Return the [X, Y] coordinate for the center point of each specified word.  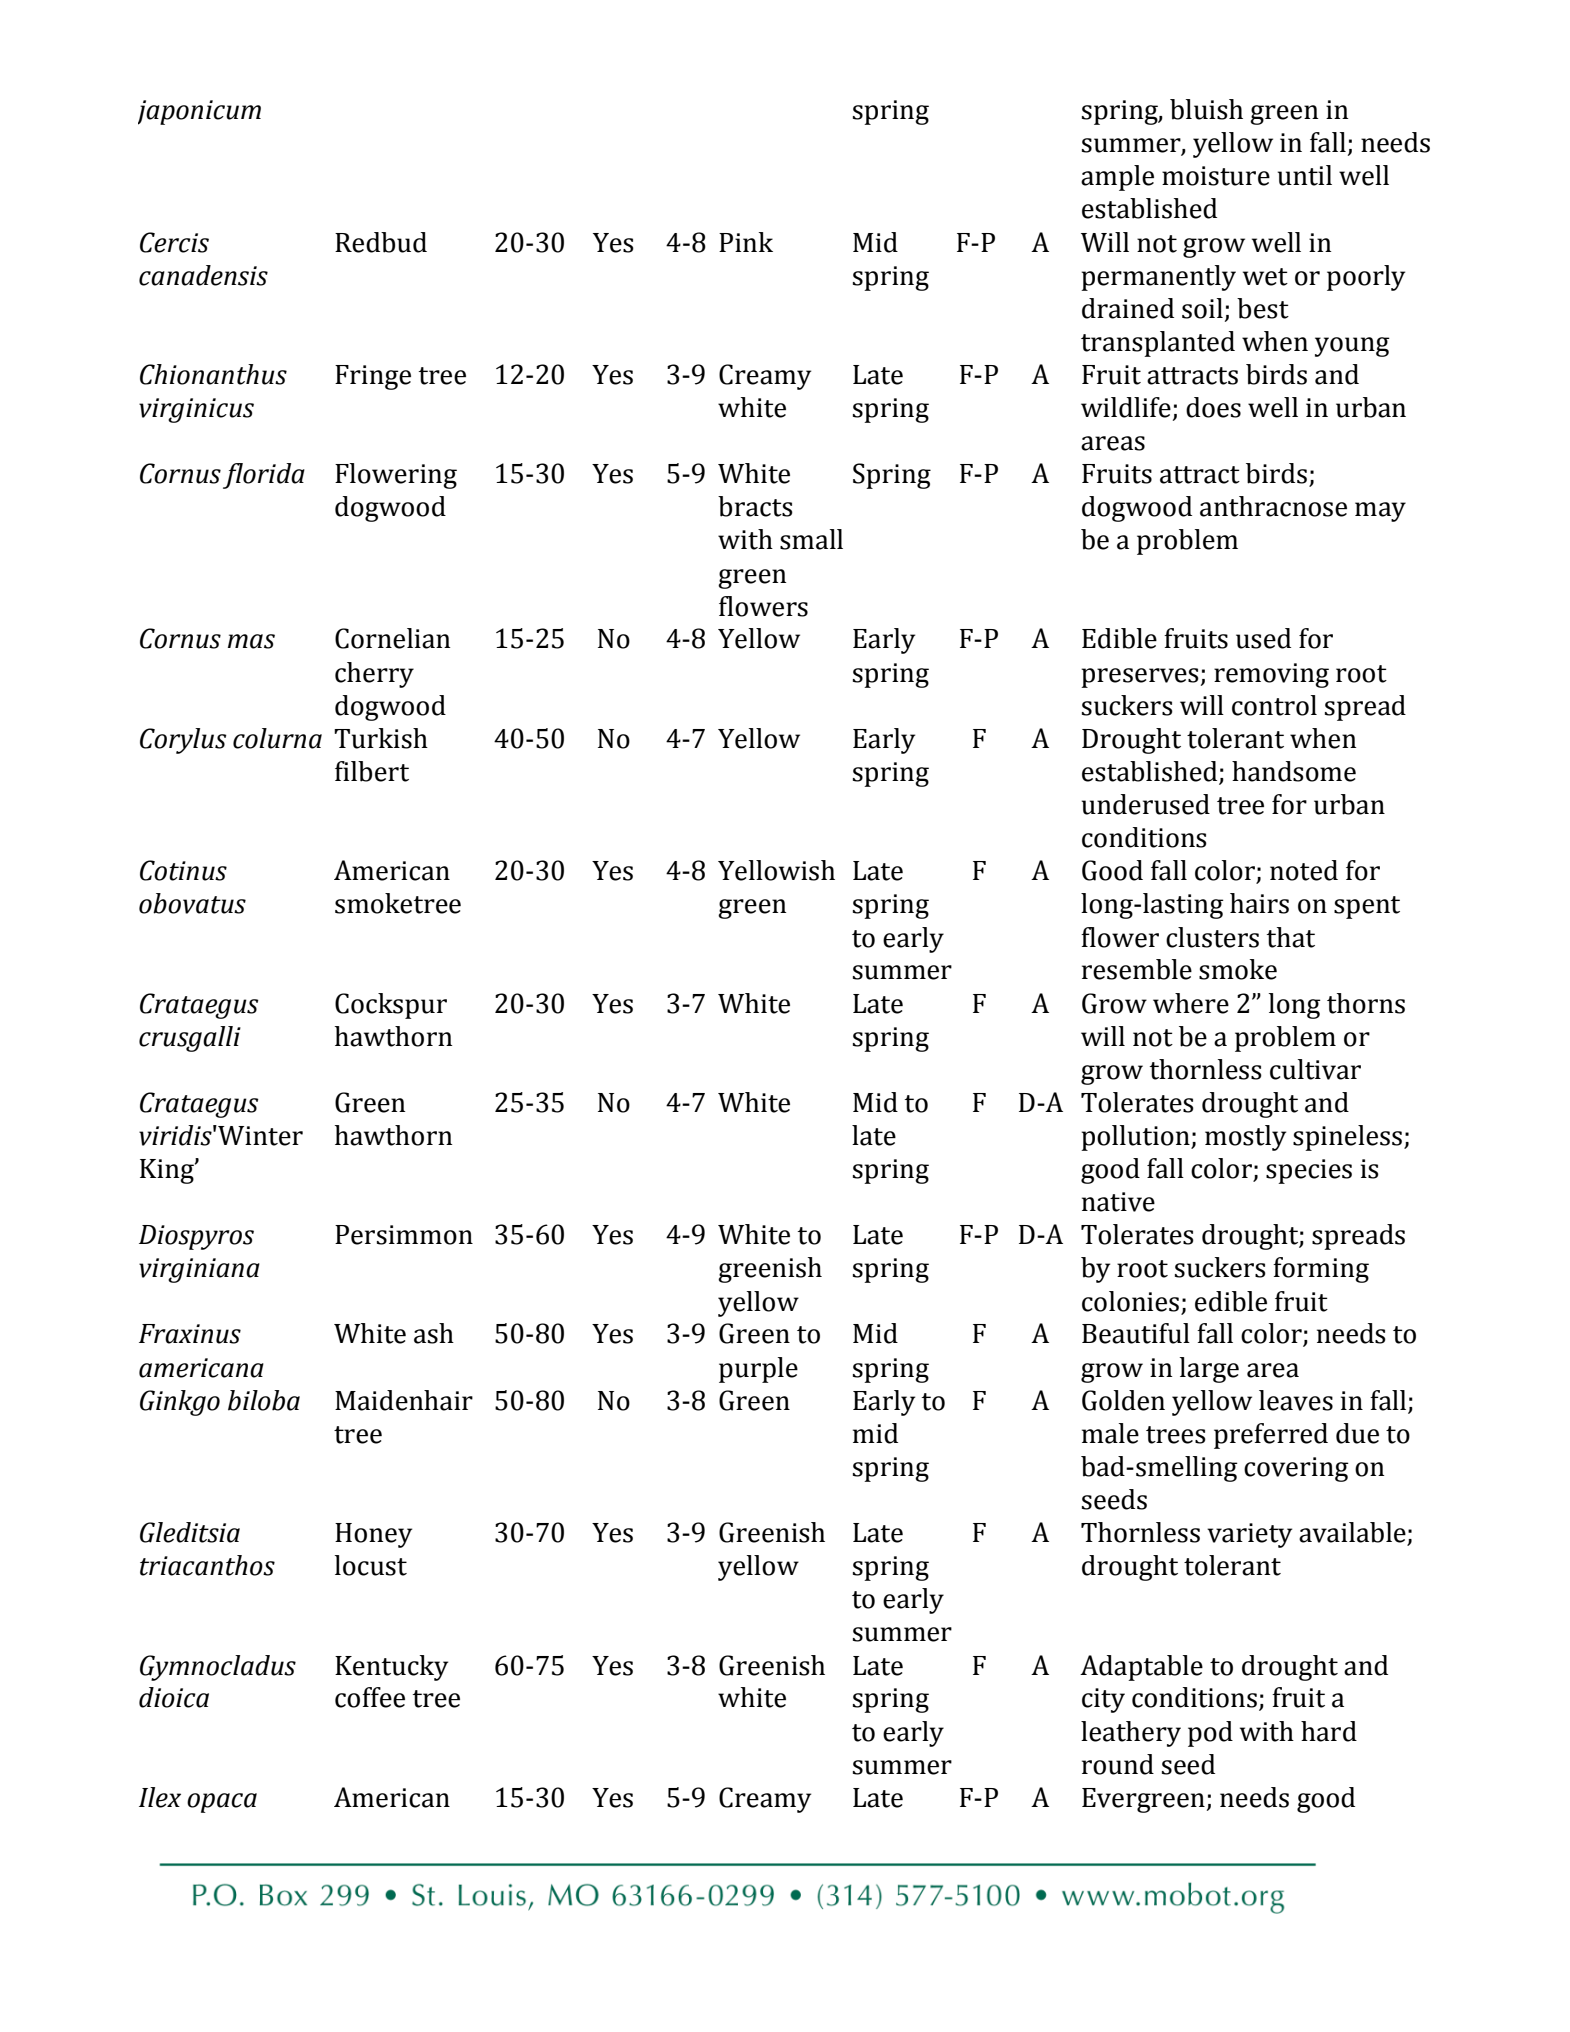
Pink [746, 242]
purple [758, 1370]
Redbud [381, 242]
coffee [370, 1697]
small [811, 539]
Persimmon [404, 1235]
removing [1271, 675]
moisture [1216, 176]
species [1309, 1171]
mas [251, 641]
